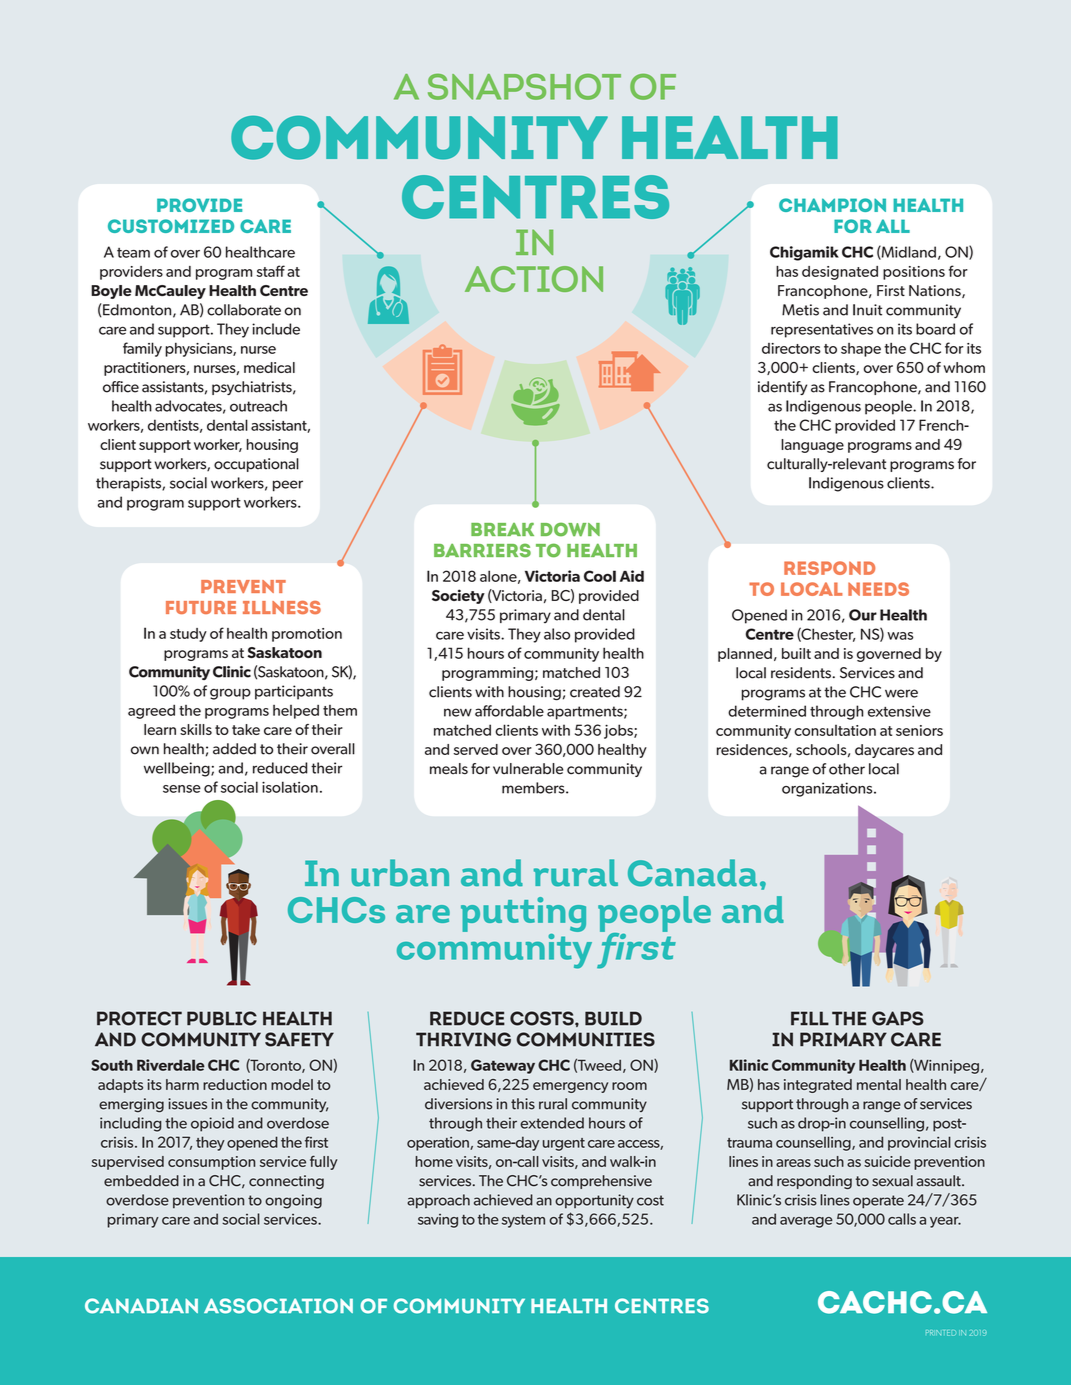 This page has height=1385, width=1071. I want to click on SNAPSHOT, so click(524, 87).
